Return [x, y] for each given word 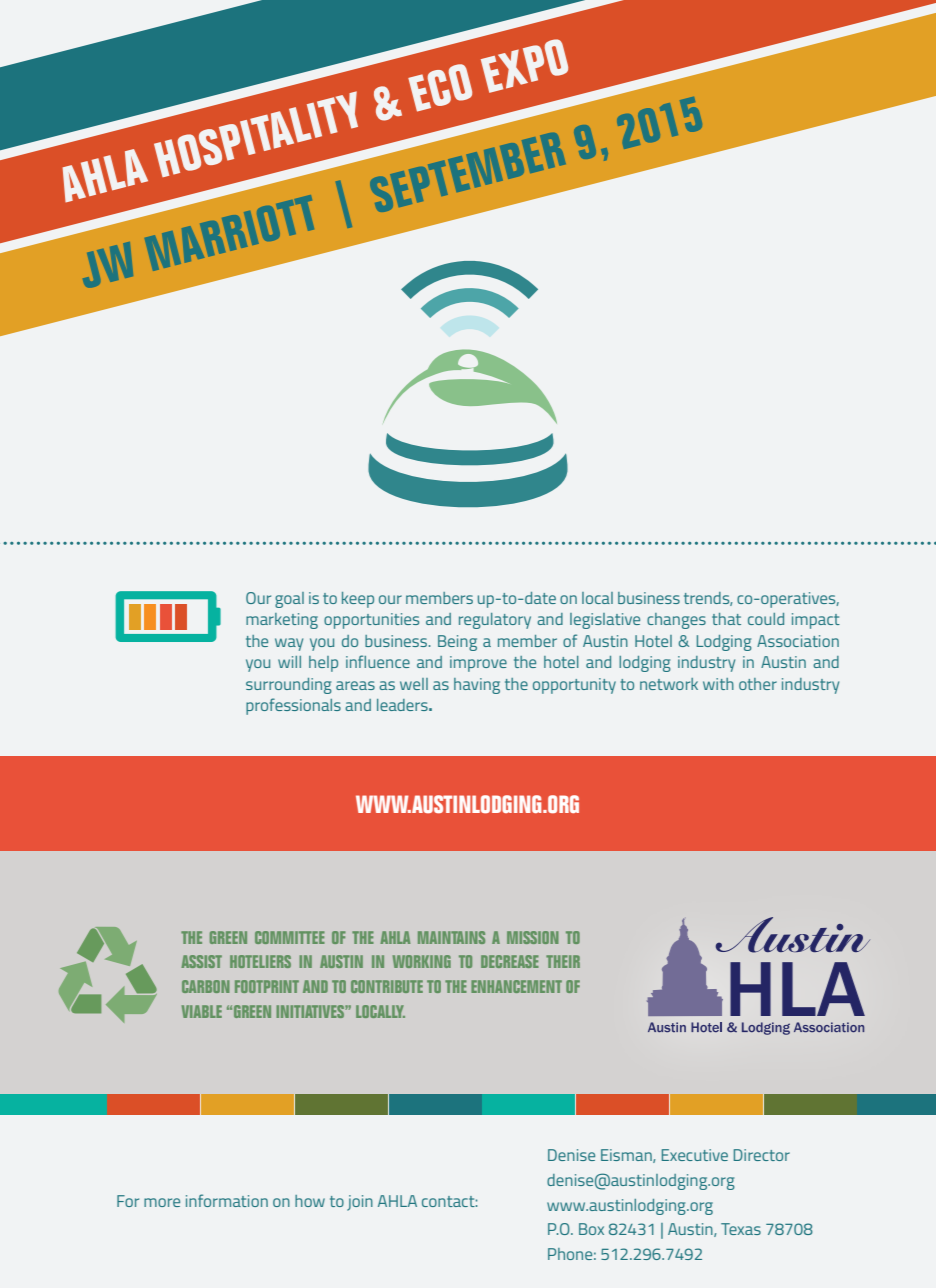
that [726, 619]
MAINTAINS [451, 937]
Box [591, 1229]
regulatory [495, 621]
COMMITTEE [290, 937]
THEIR [563, 961]
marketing [282, 621]
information [227, 1200]
